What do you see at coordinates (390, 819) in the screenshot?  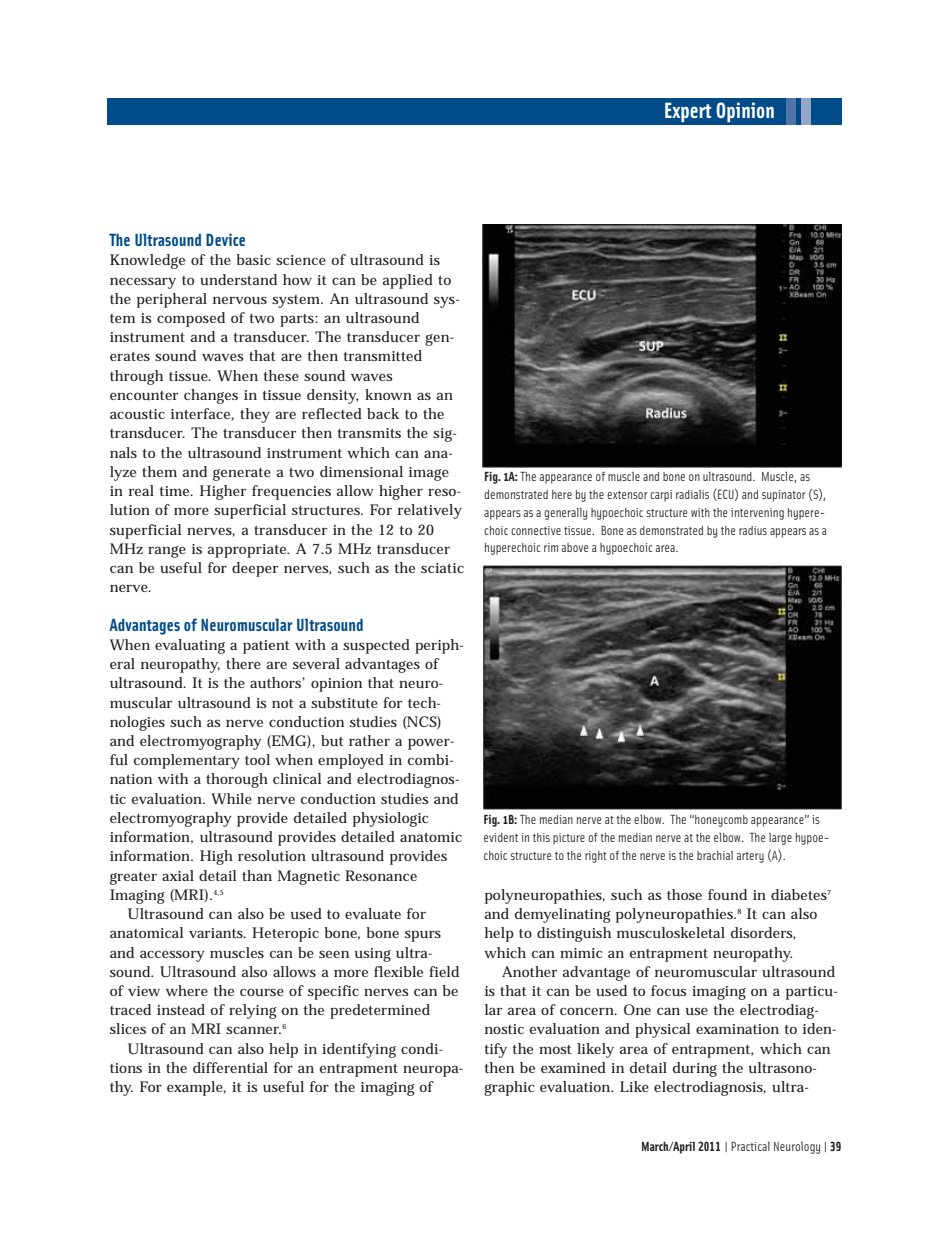 I see `physiologic` at bounding box center [390, 819].
